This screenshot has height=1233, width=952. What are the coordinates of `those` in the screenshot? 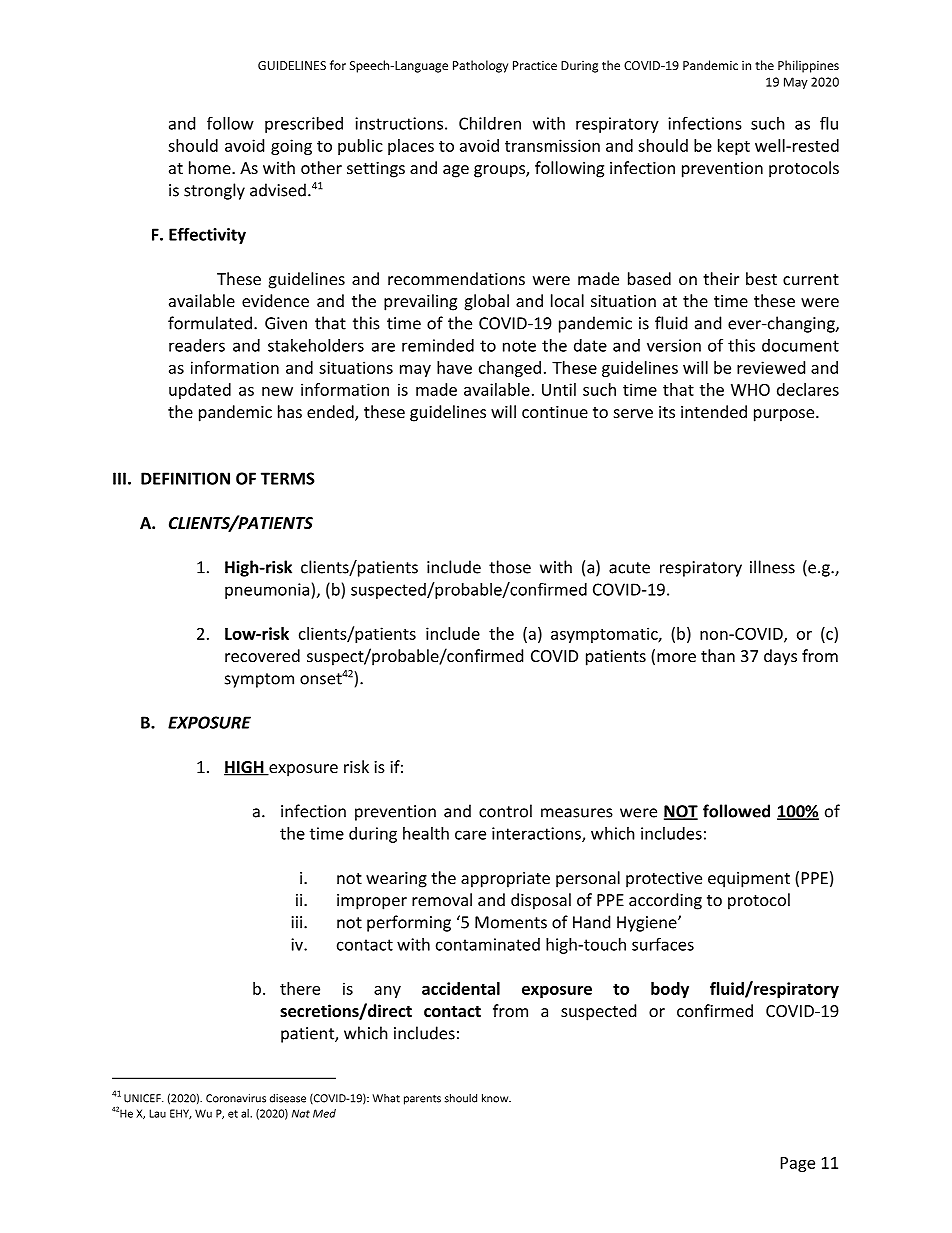 It's located at (510, 567).
